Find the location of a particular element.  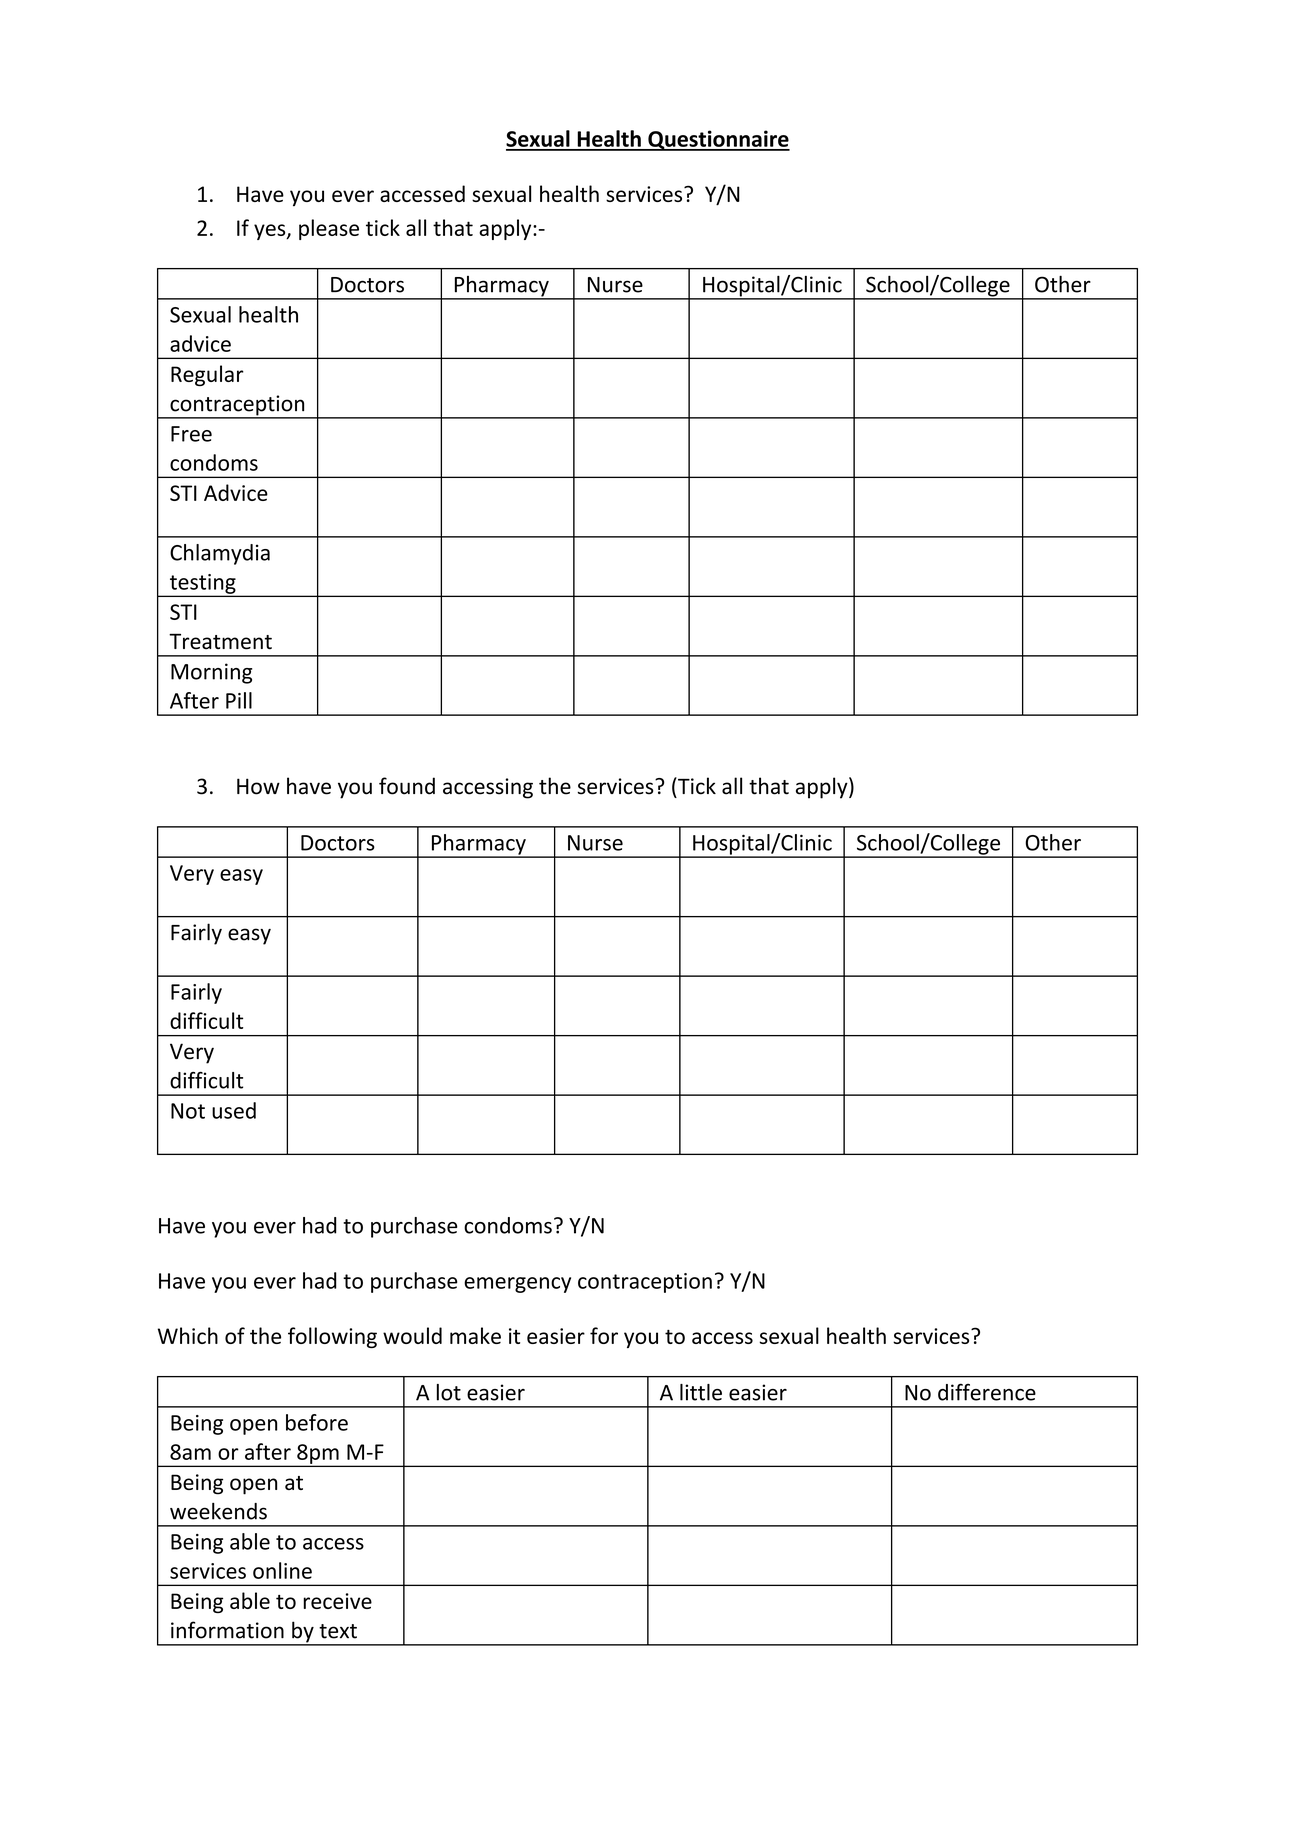

Regular is located at coordinates (207, 375).
